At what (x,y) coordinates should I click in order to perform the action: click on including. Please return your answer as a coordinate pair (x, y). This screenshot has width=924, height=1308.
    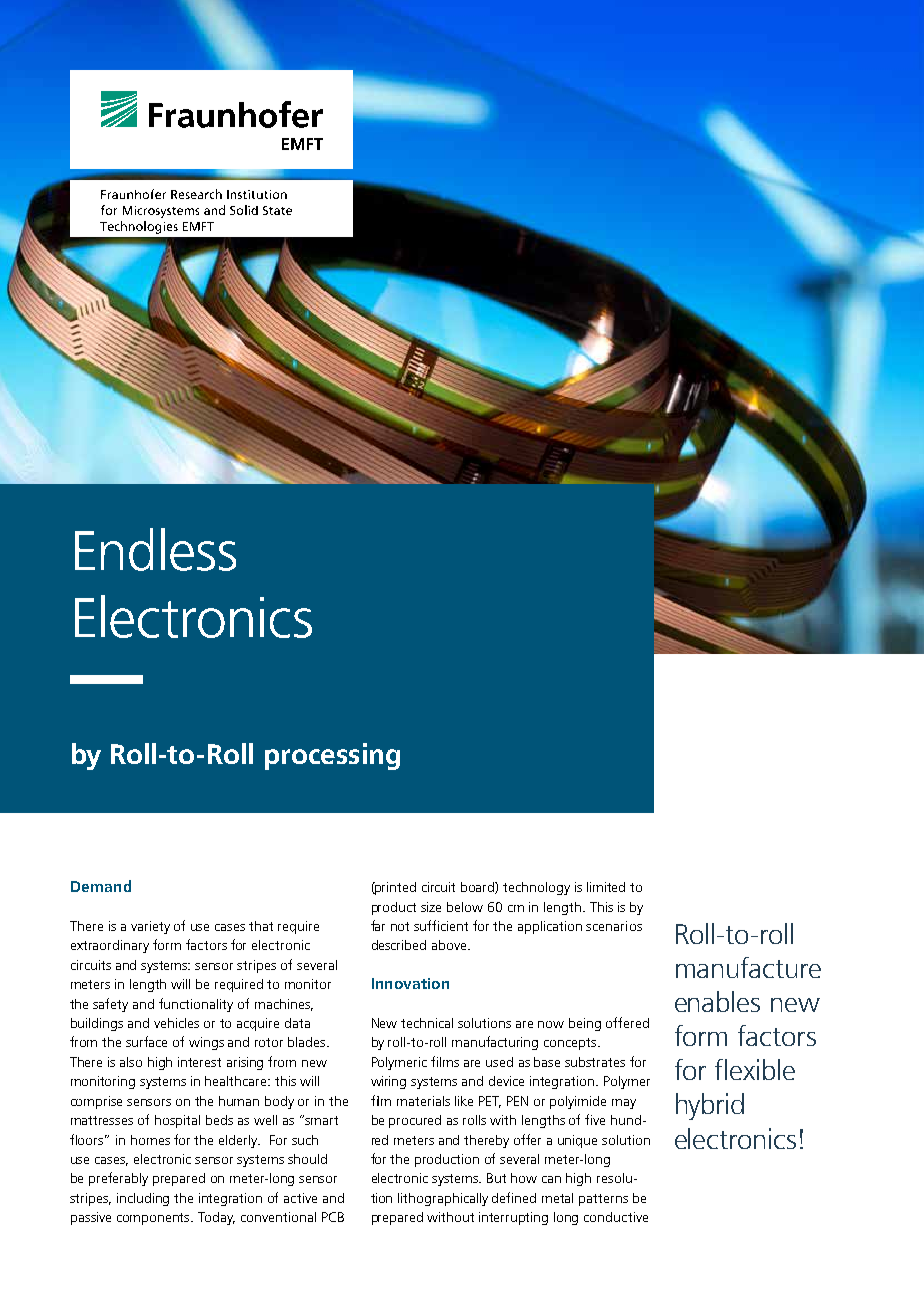
    Looking at the image, I should click on (143, 1199).
